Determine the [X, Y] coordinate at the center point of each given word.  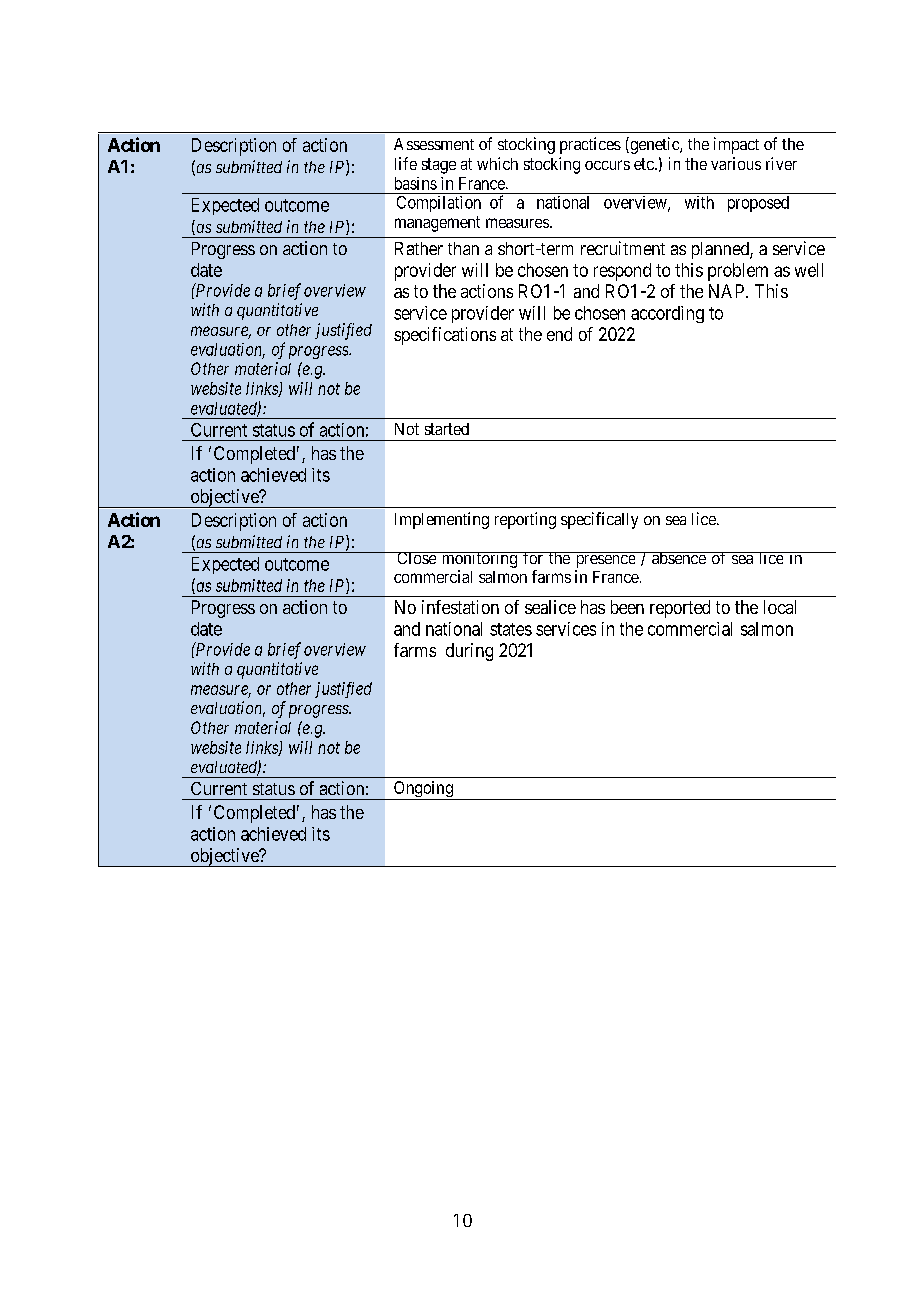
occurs [607, 165]
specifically [599, 520]
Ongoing [423, 790]
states [511, 629]
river [781, 163]
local [780, 607]
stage [439, 166]
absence [679, 558]
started [447, 429]
